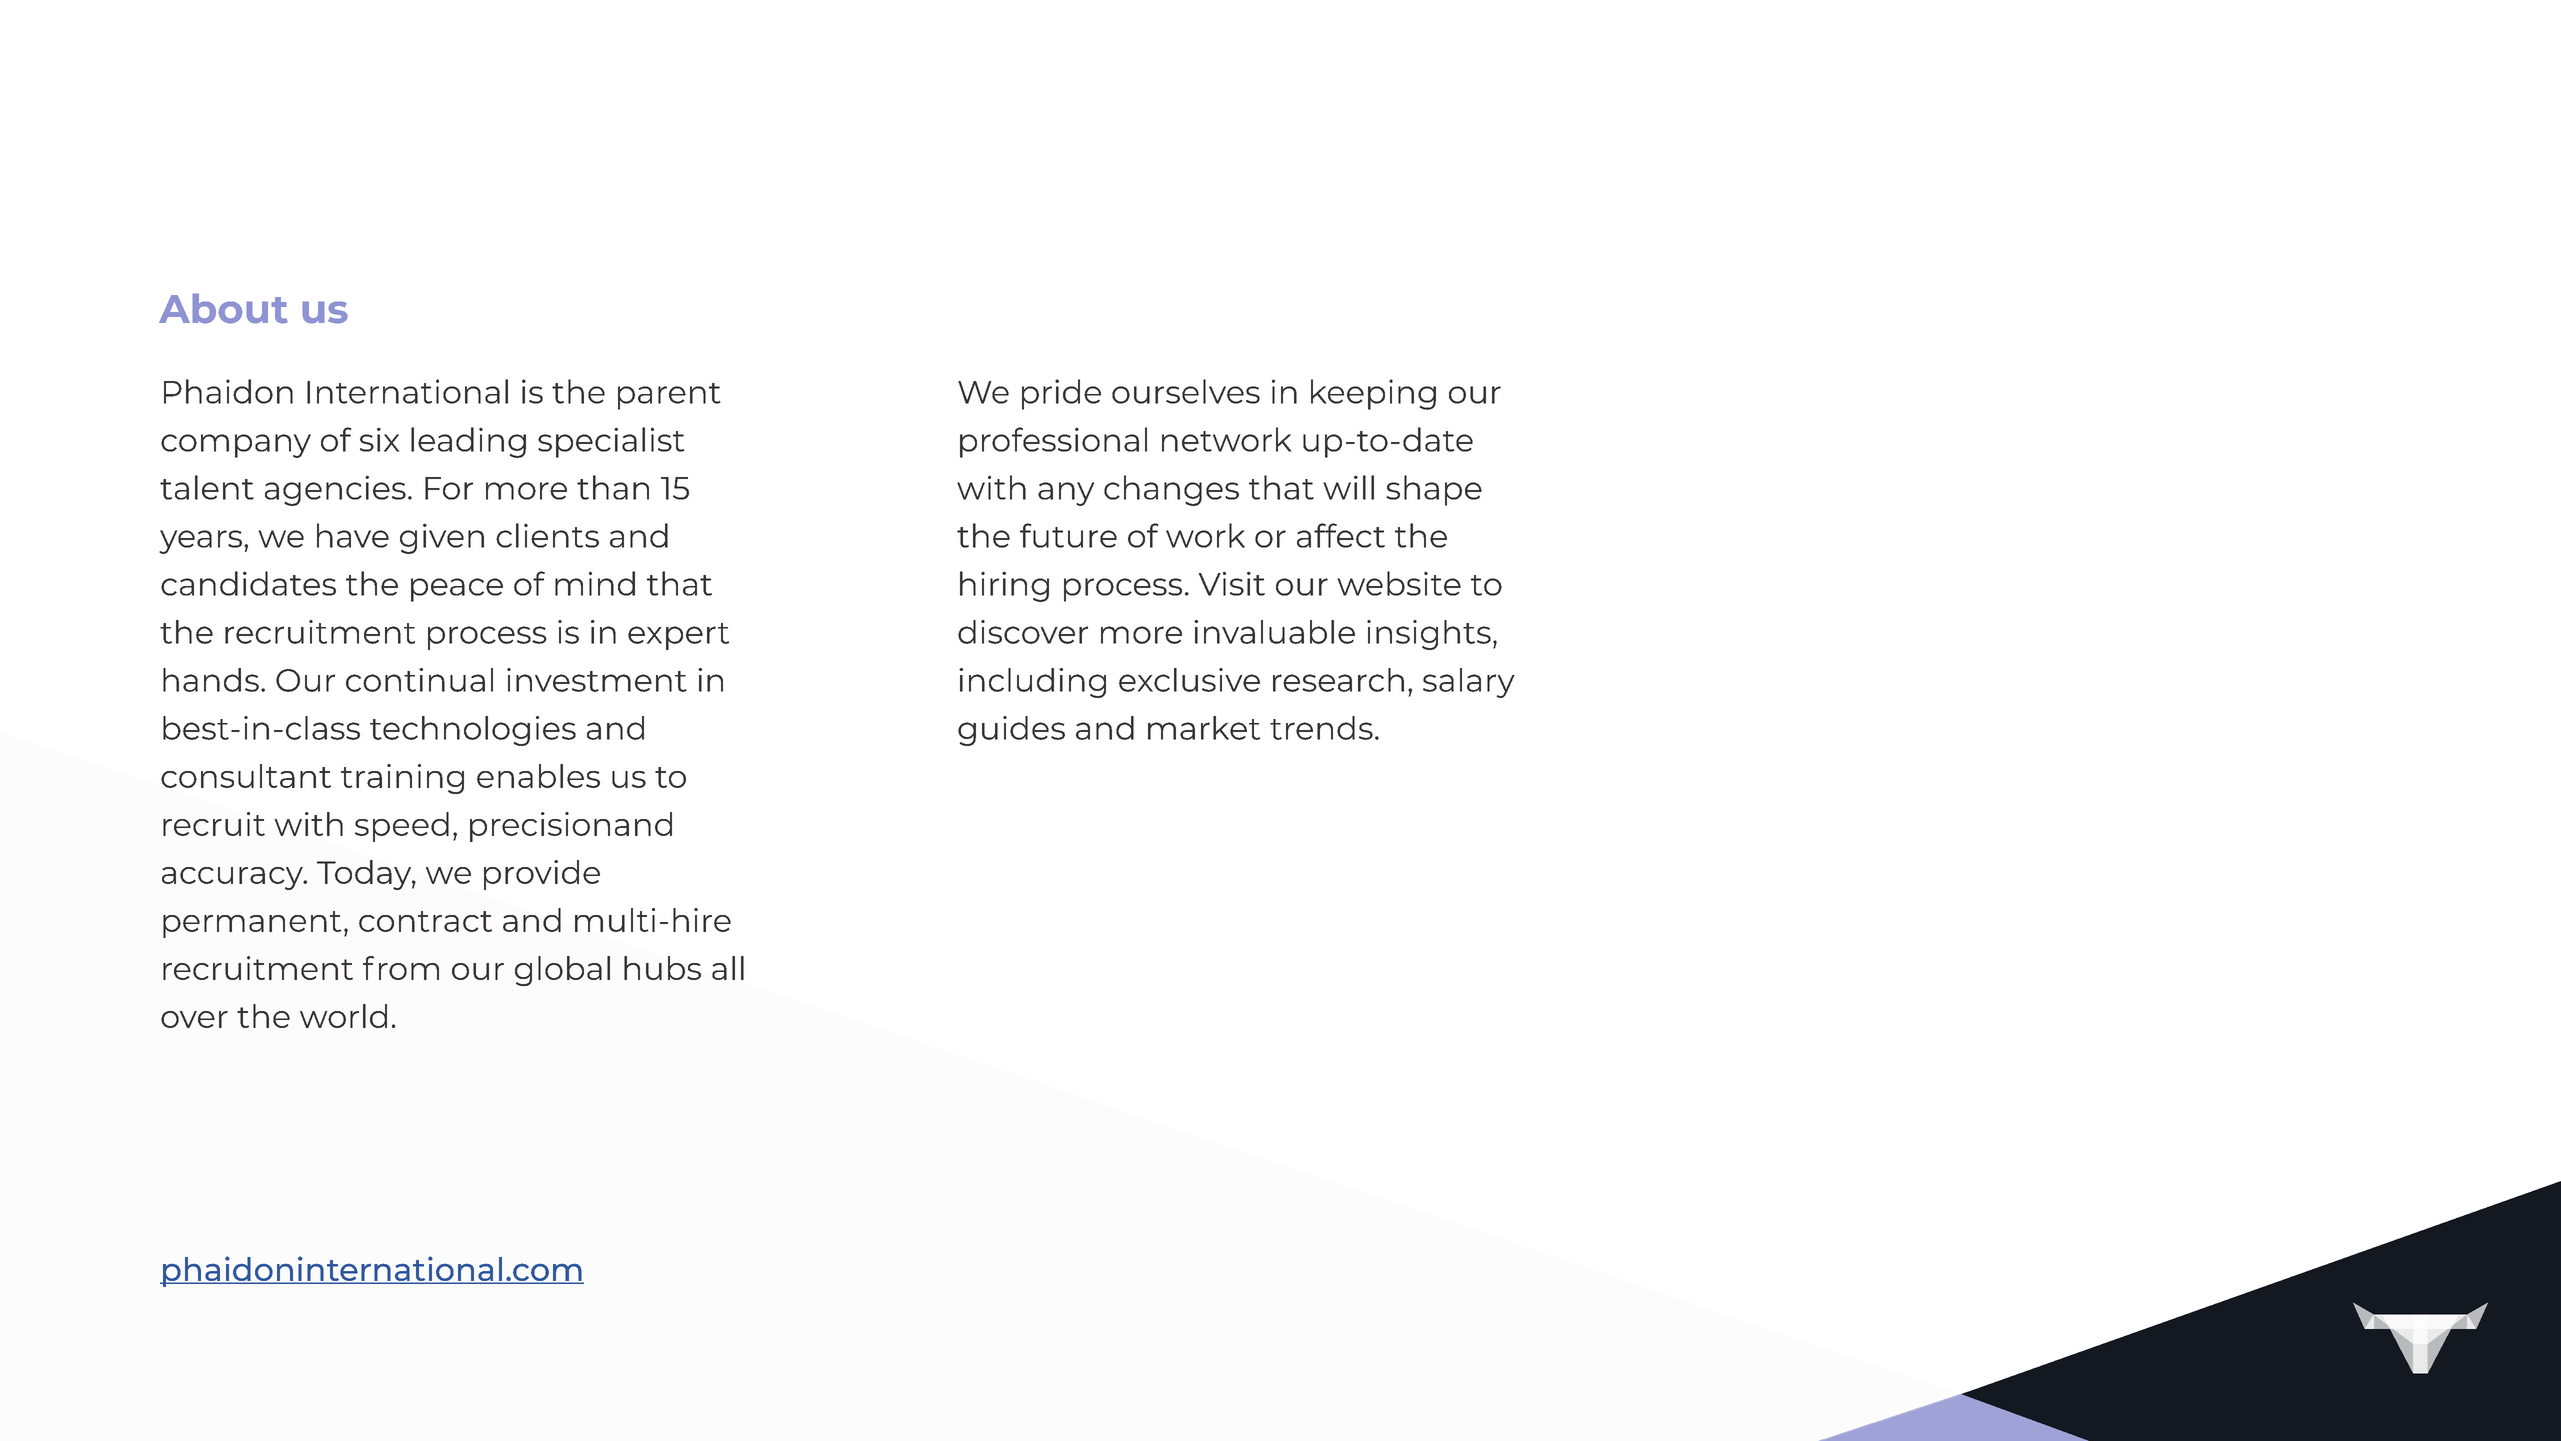 This image has width=2561, height=1441. What do you see at coordinates (1321, 728) in the image?
I see `trends` at bounding box center [1321, 728].
